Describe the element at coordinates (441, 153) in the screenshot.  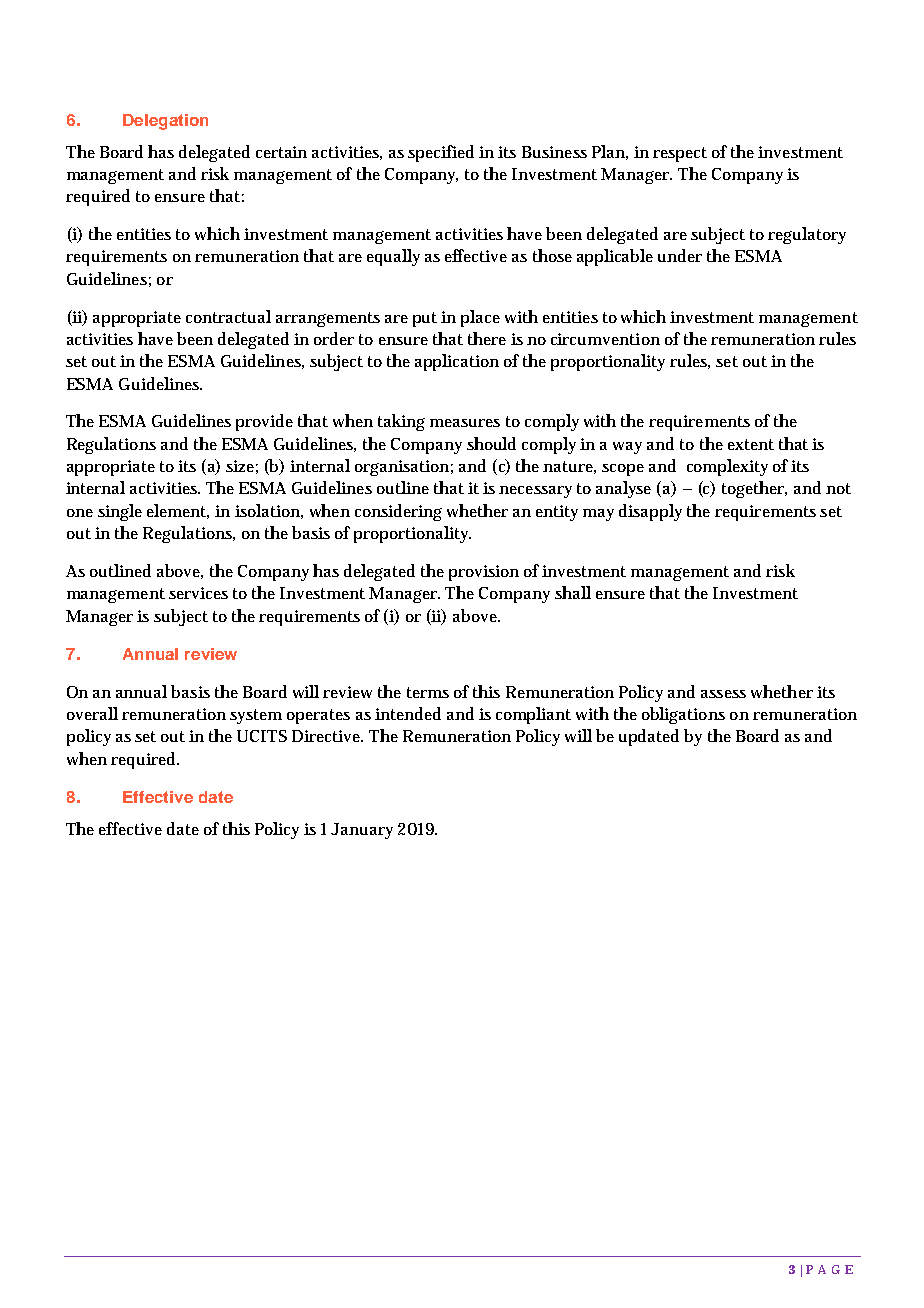
I see `specified` at that location.
